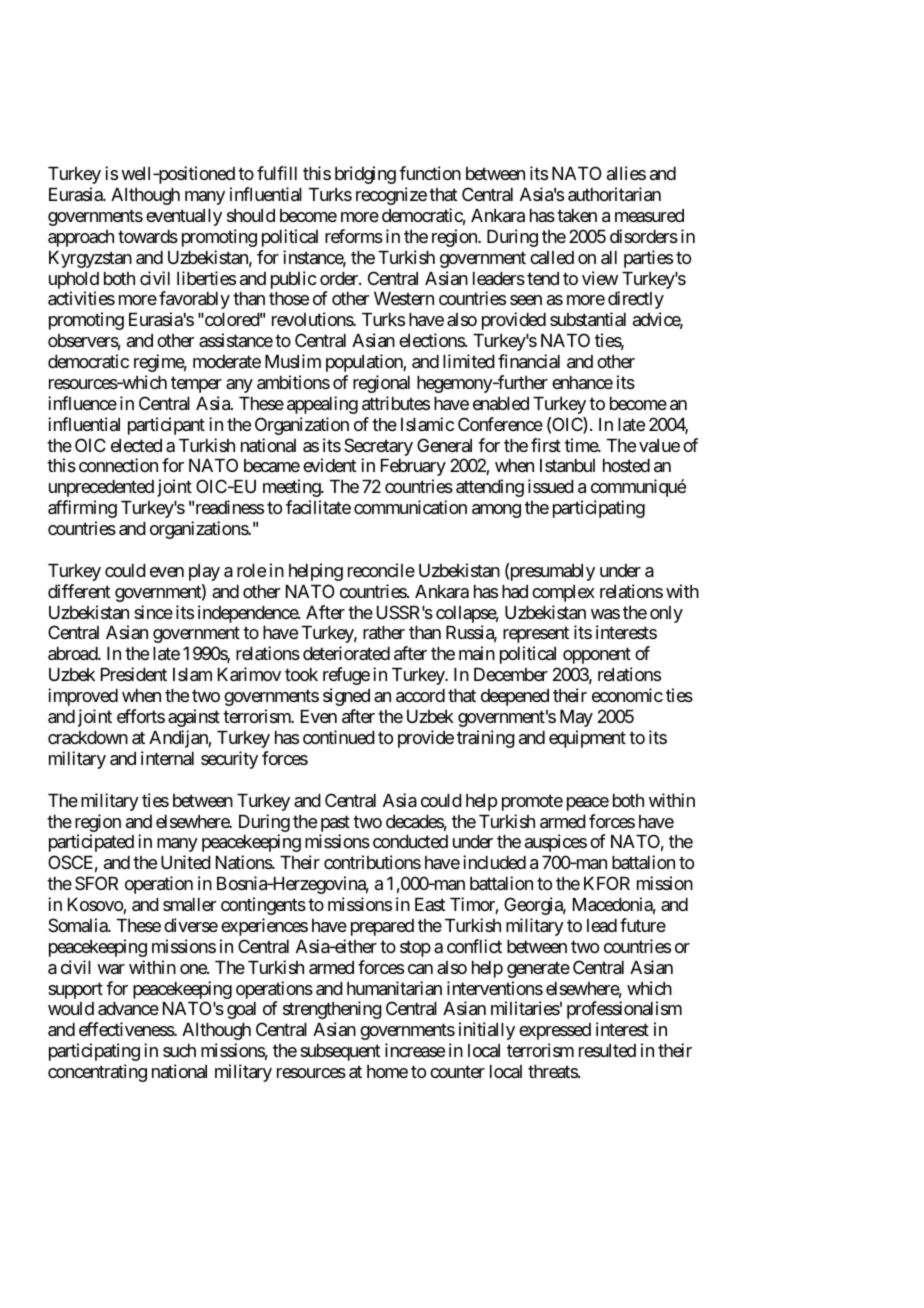 The height and width of the page is (1308, 924). What do you see at coordinates (614, 194) in the page?
I see `authoritarian` at bounding box center [614, 194].
